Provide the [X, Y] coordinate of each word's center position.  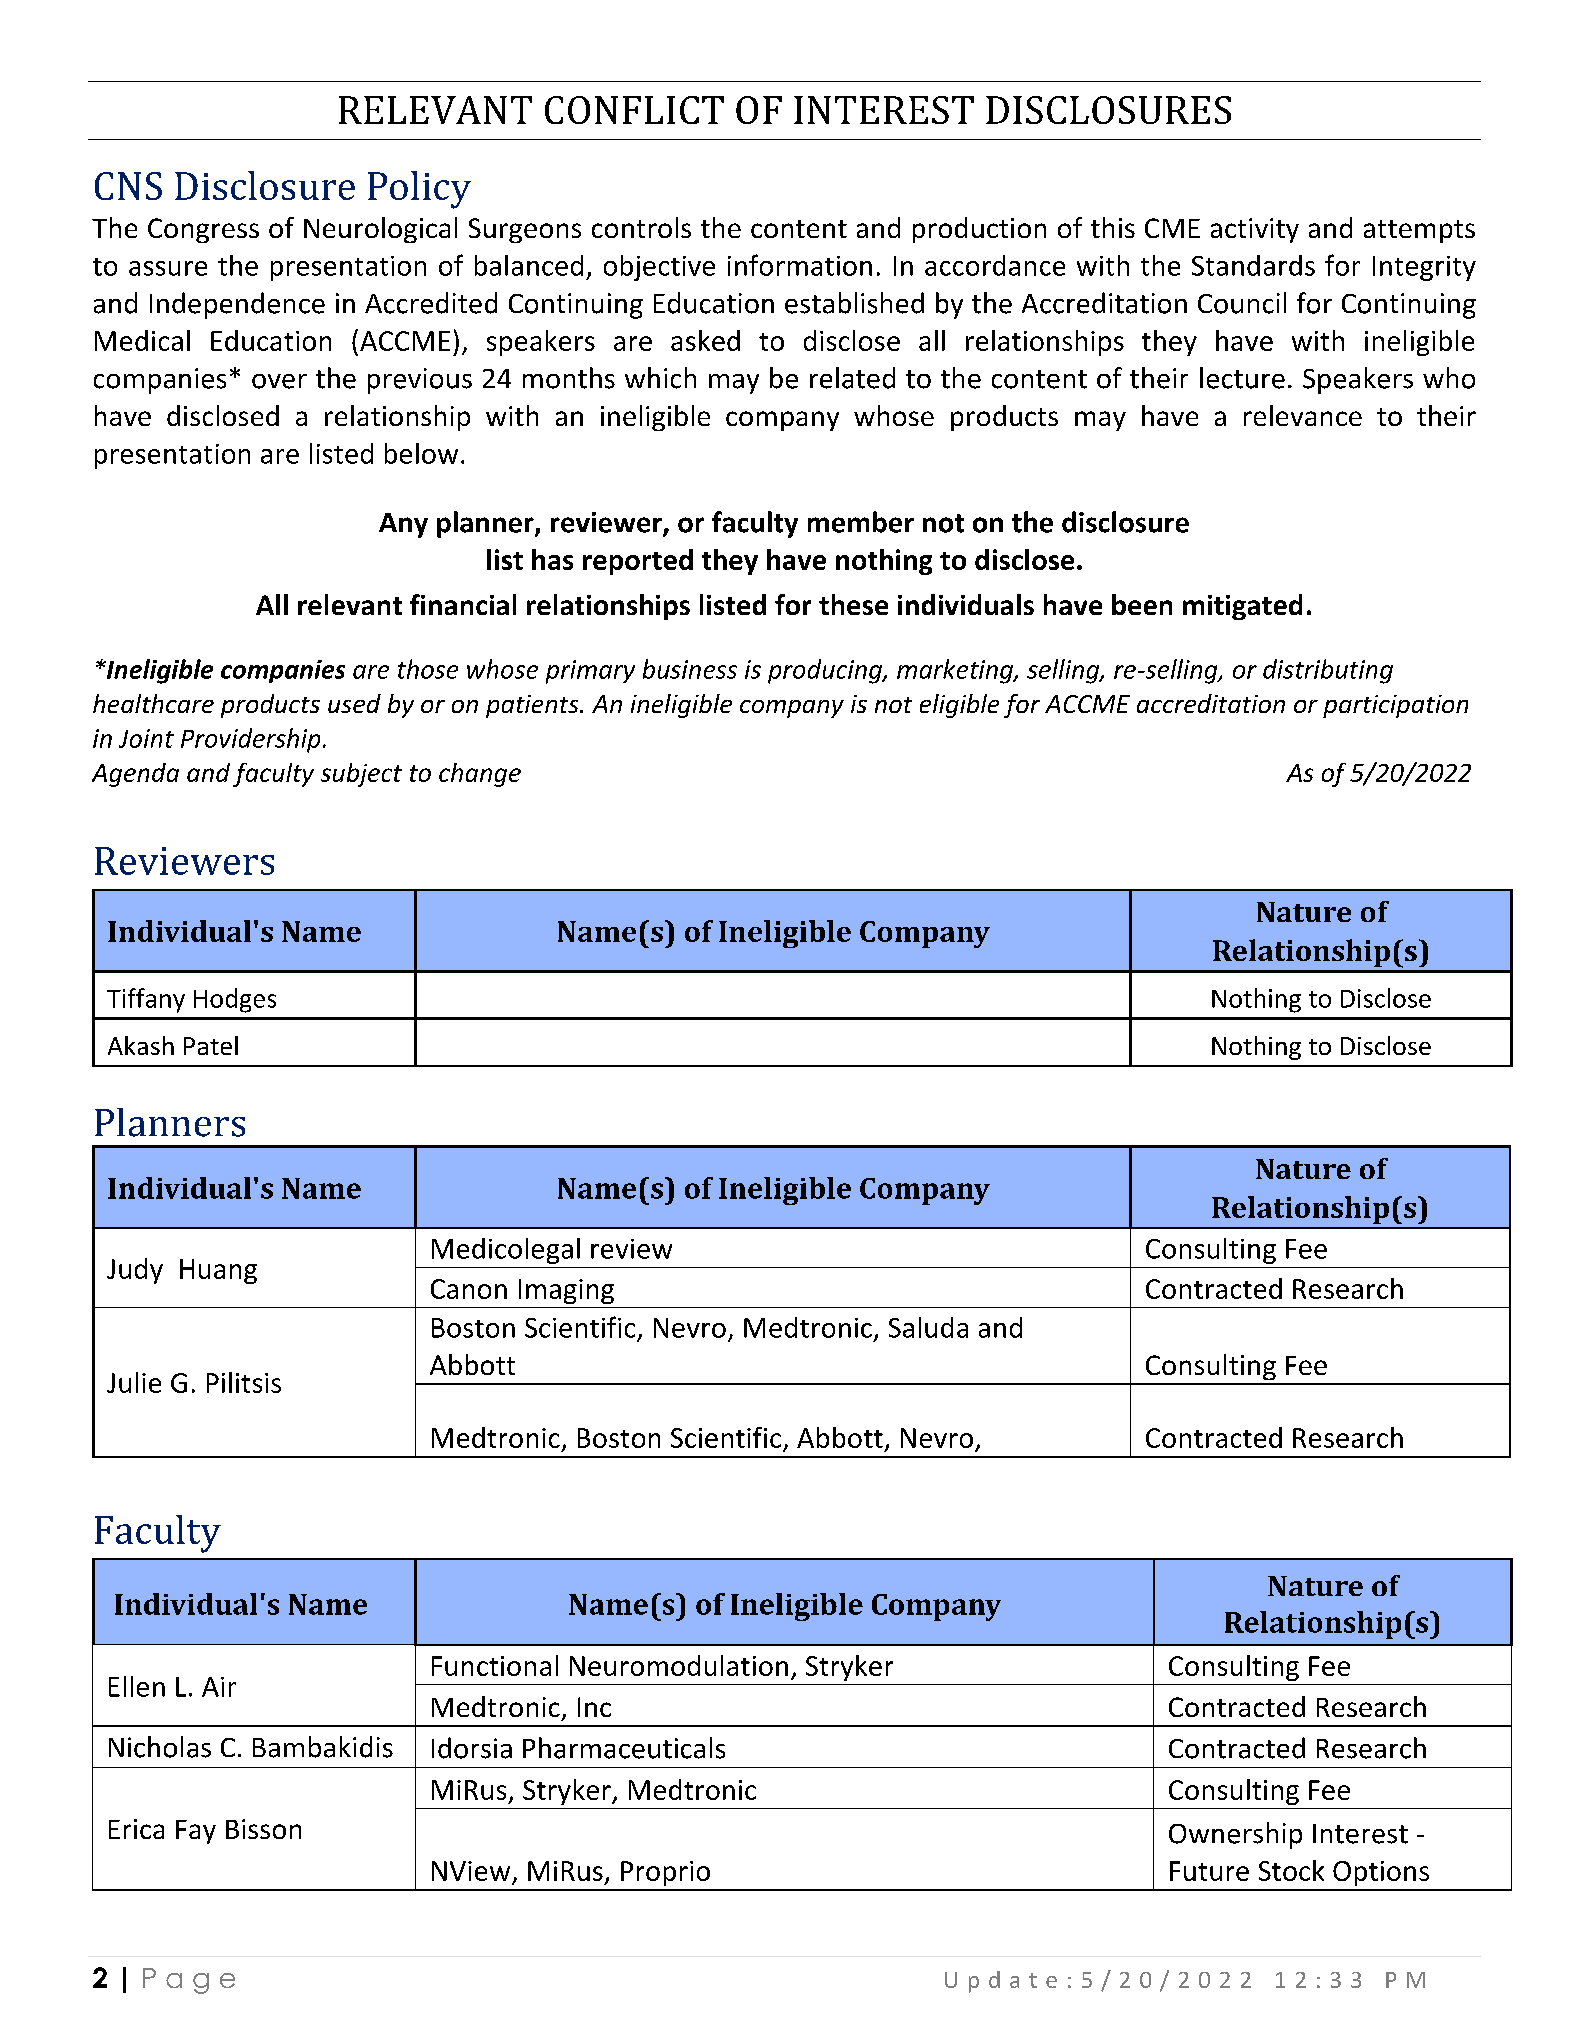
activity [1255, 230]
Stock [1291, 1870]
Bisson [263, 1829]
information [800, 265]
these [853, 604]
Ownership [1235, 1835]
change [480, 775]
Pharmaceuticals [624, 1748]
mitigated [1242, 607]
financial [463, 604]
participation [1395, 706]
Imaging [566, 1291]
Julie [134, 1382]
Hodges [235, 1000]
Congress [203, 230]
